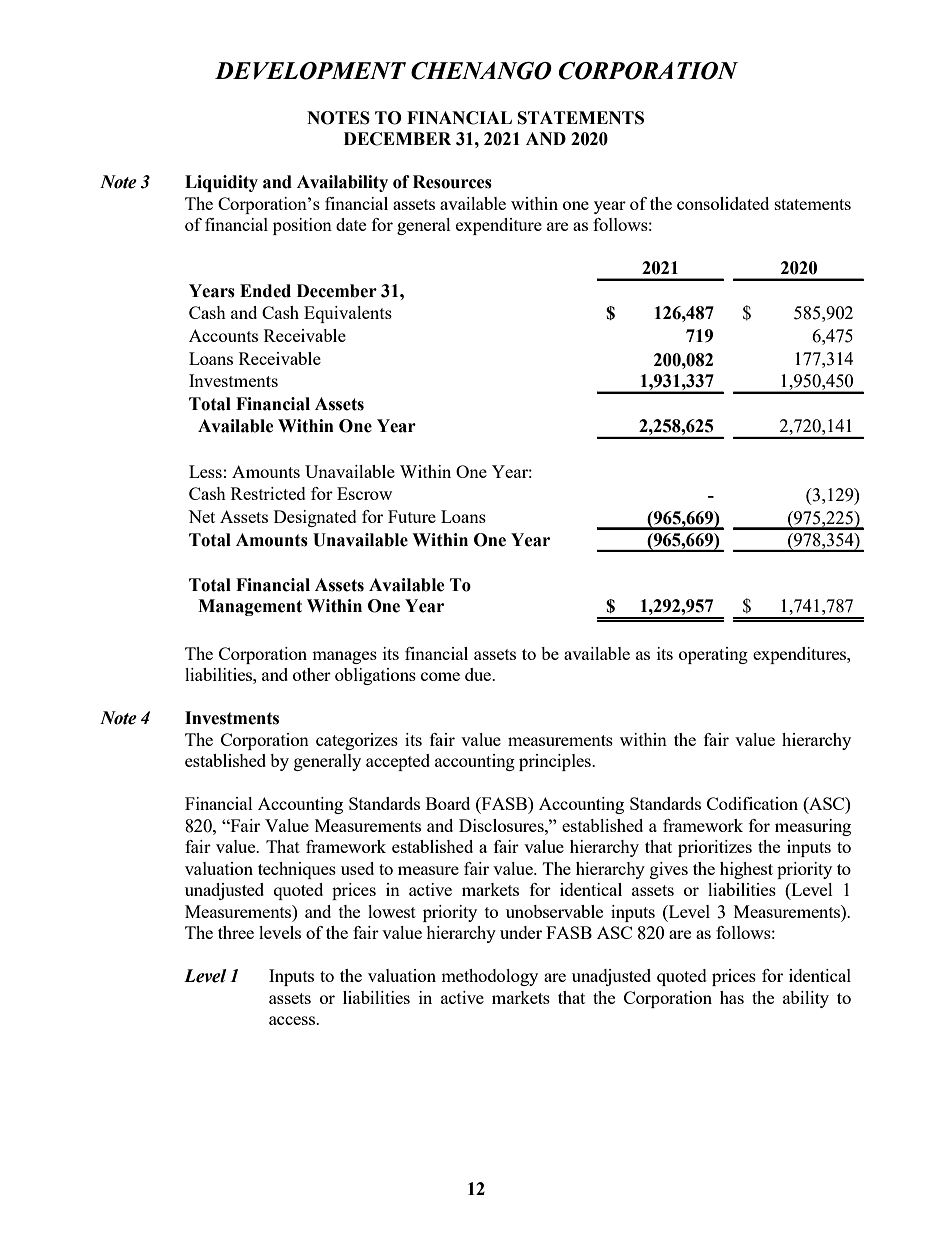 The image size is (952, 1233). What do you see at coordinates (265, 291) in the page?
I see `Ended` at bounding box center [265, 291].
